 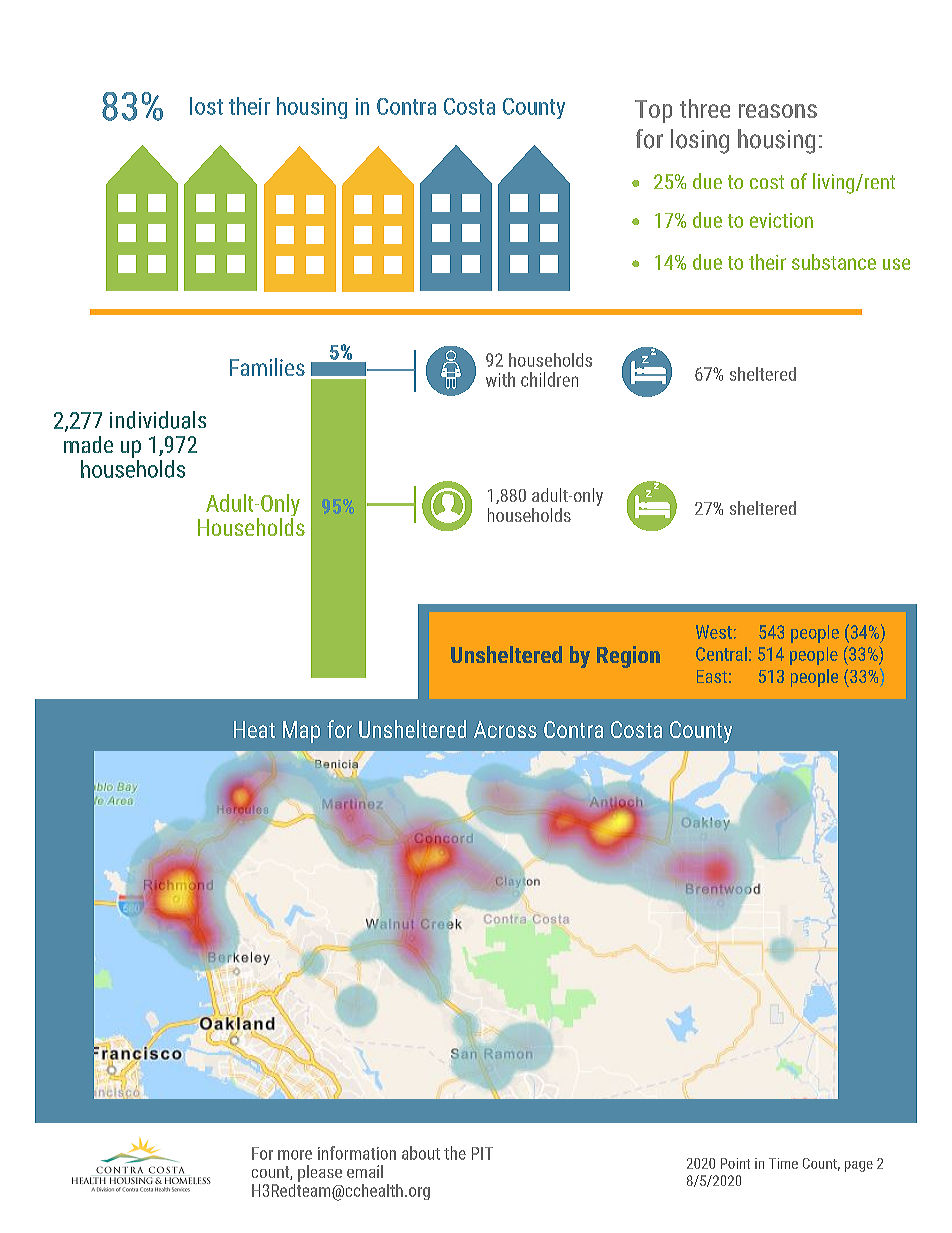 What do you see at coordinates (834, 262) in the screenshot?
I see `substance` at bounding box center [834, 262].
